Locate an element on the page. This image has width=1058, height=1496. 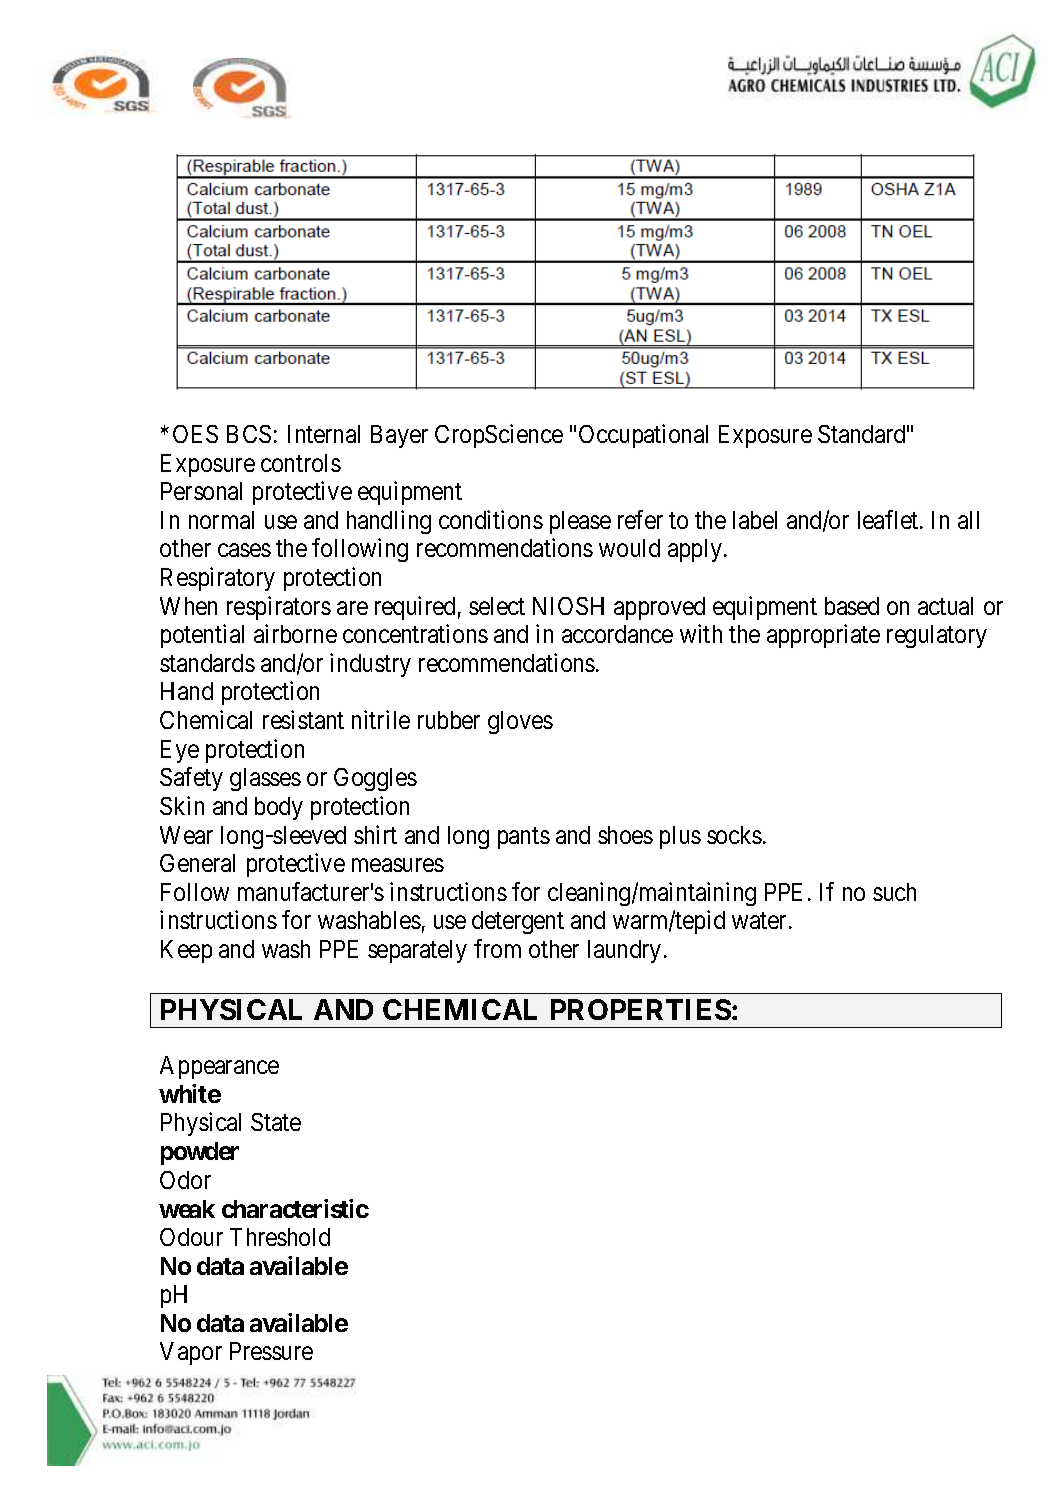
PROPERTIES is located at coordinates (641, 1009).
